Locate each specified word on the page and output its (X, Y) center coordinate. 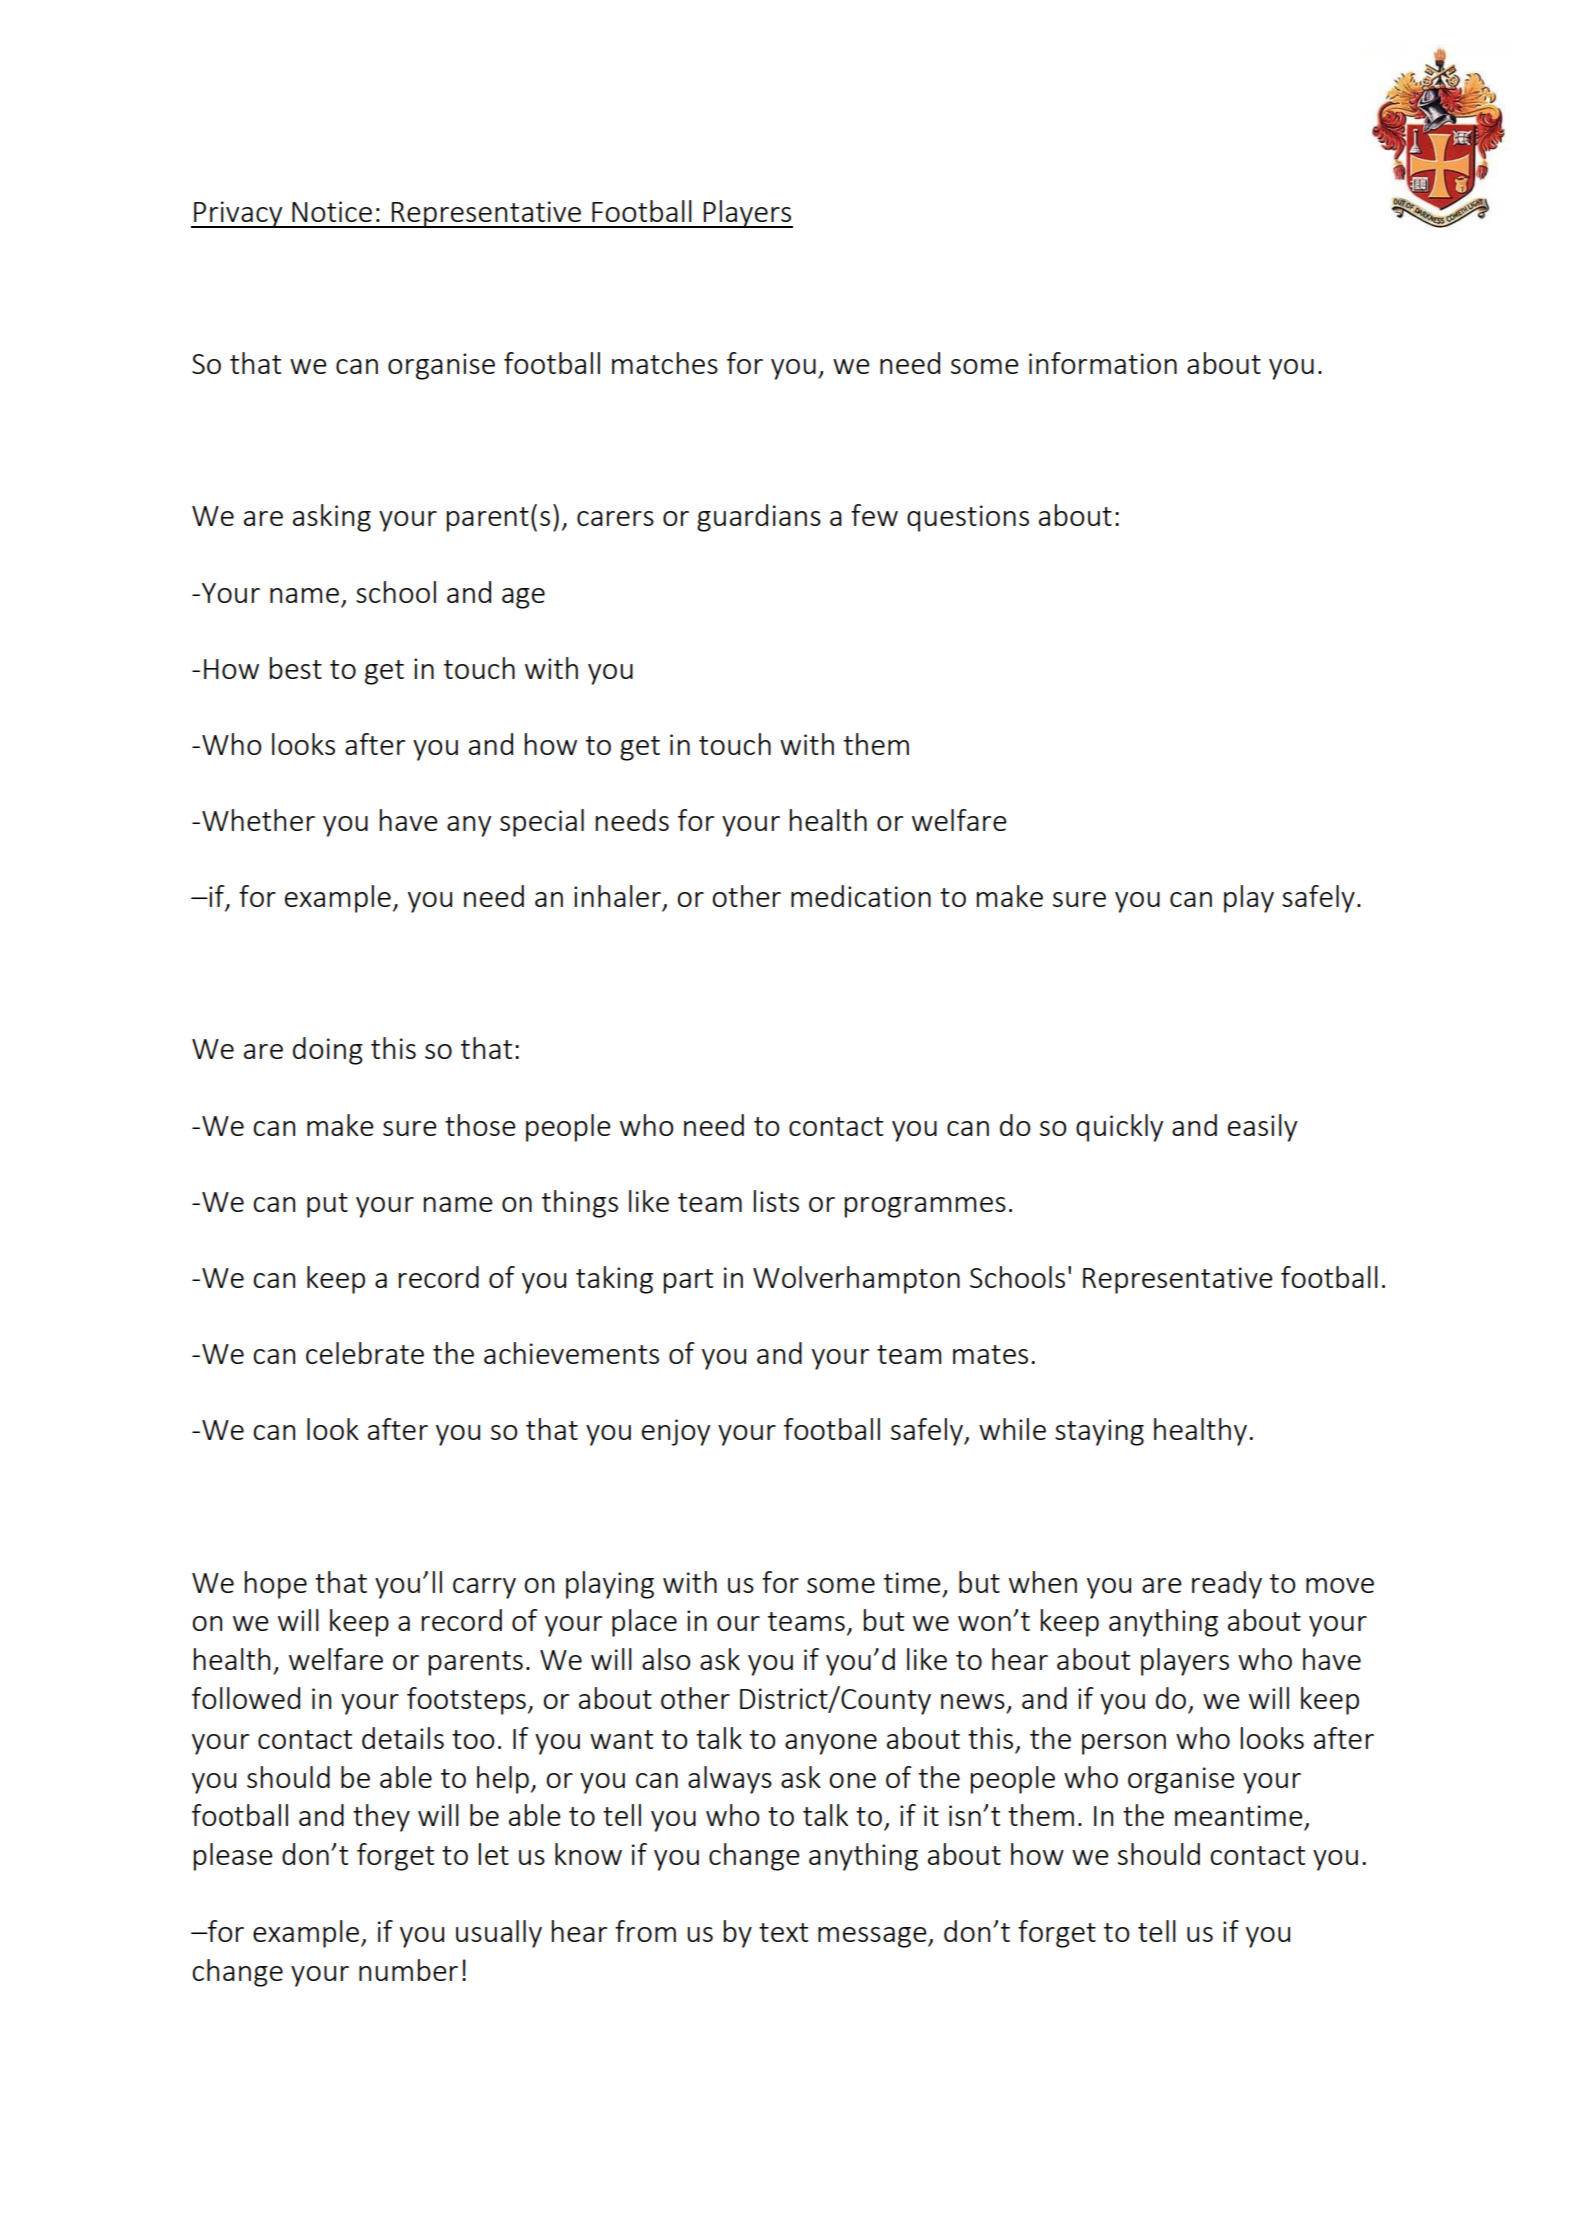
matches (665, 363)
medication (861, 896)
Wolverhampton (856, 1280)
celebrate (365, 1353)
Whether (258, 820)
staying (1099, 1432)
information (1103, 363)
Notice (332, 211)
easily (1262, 1128)
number (408, 1970)
